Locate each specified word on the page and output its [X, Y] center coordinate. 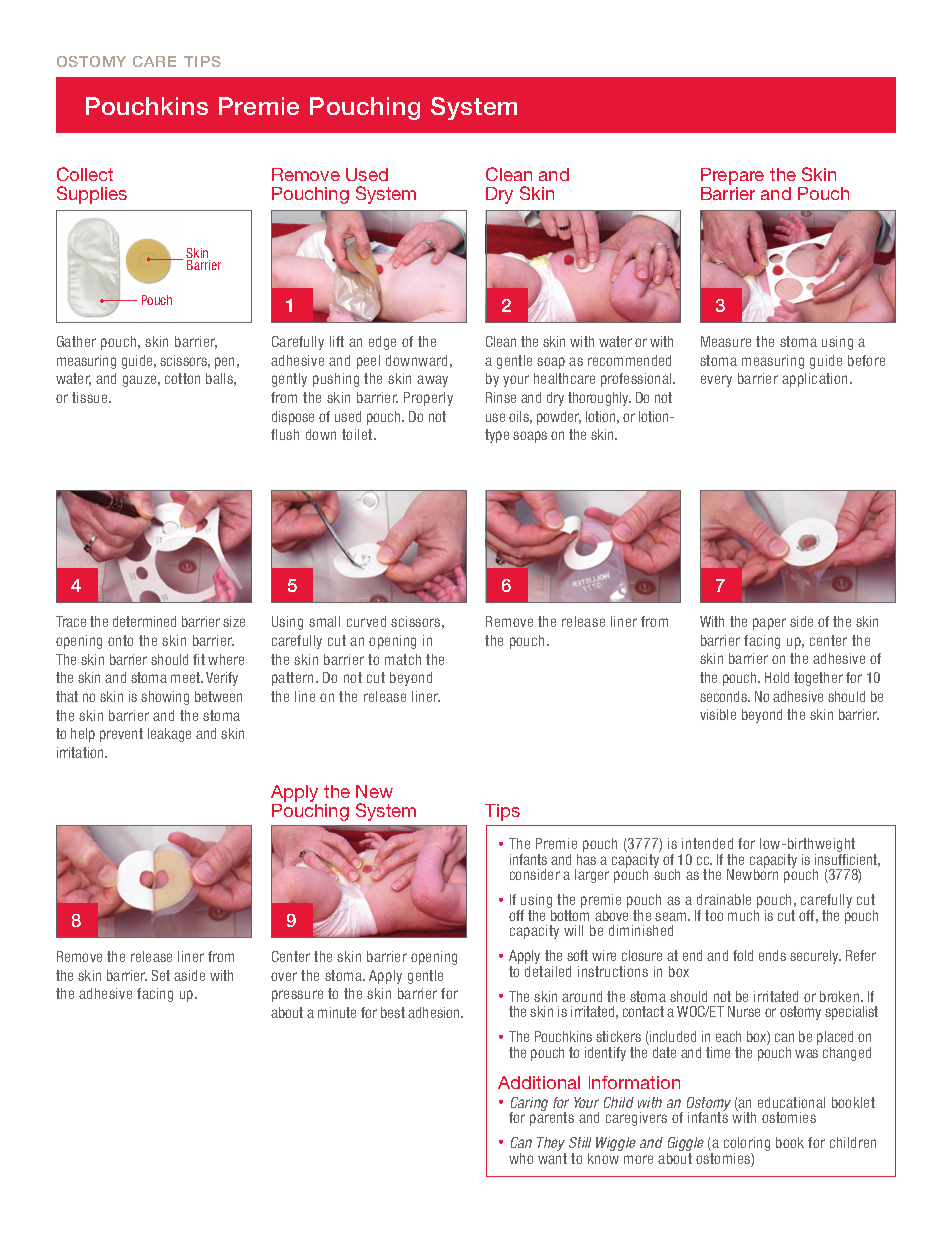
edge [382, 343]
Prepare [732, 178]
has [586, 859]
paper [769, 624]
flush [285, 434]
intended [707, 843]
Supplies [92, 195]
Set [161, 975]
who [521, 1158]
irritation [81, 752]
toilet [358, 434]
